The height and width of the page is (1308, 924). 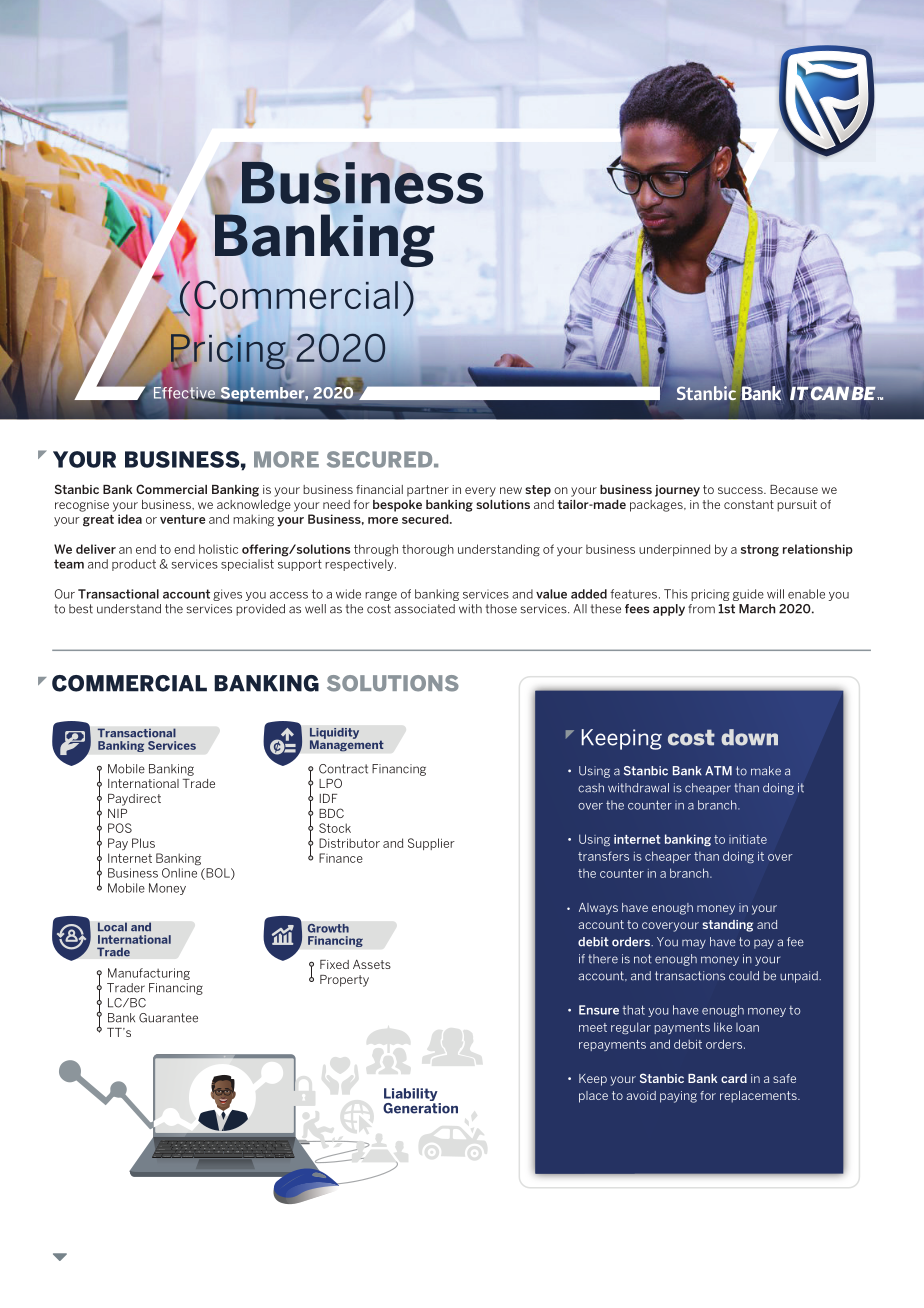 What do you see at coordinates (412, 1096) in the page?
I see `Liability` at bounding box center [412, 1096].
